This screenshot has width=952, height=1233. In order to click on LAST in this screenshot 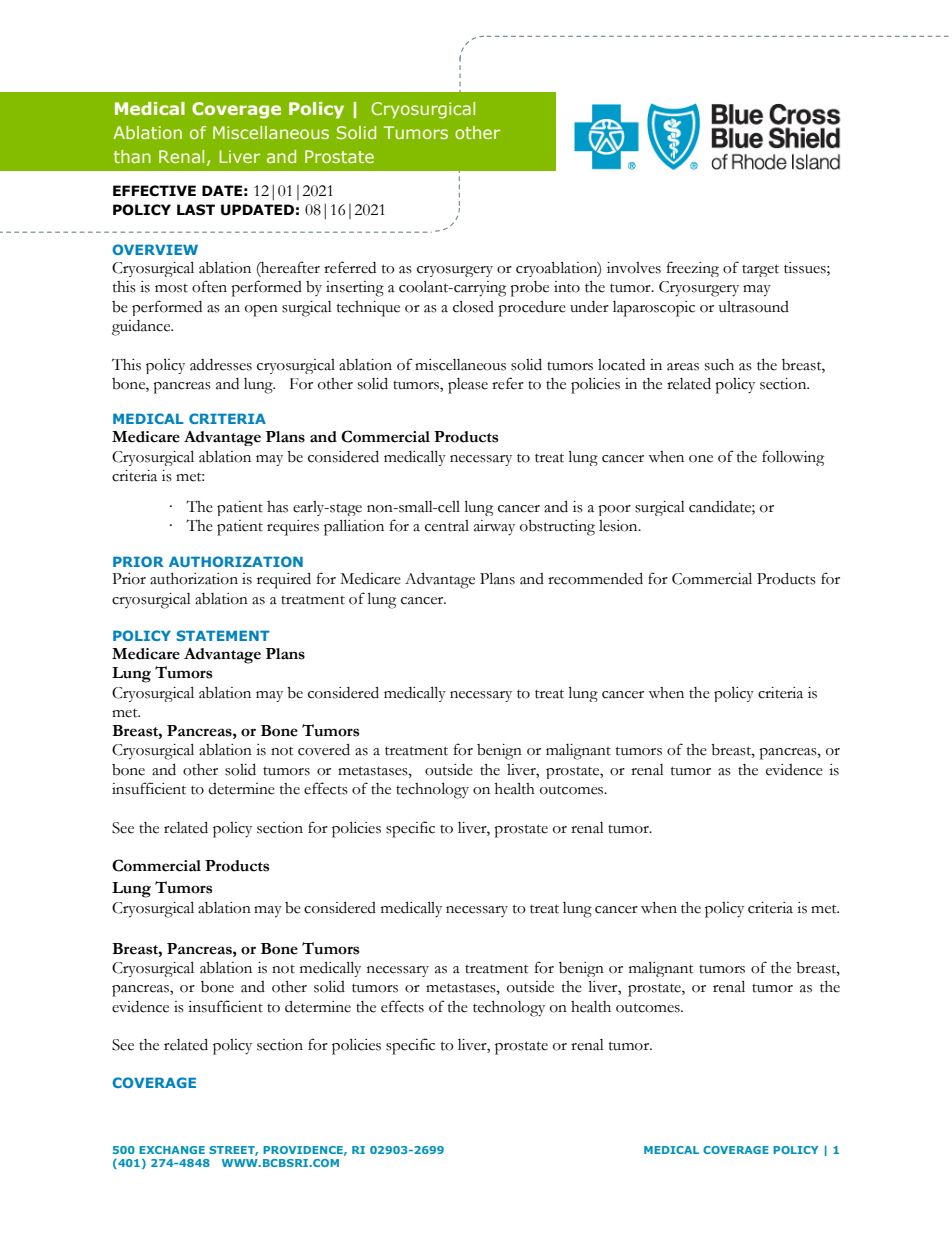, I will do `click(196, 210)`.
